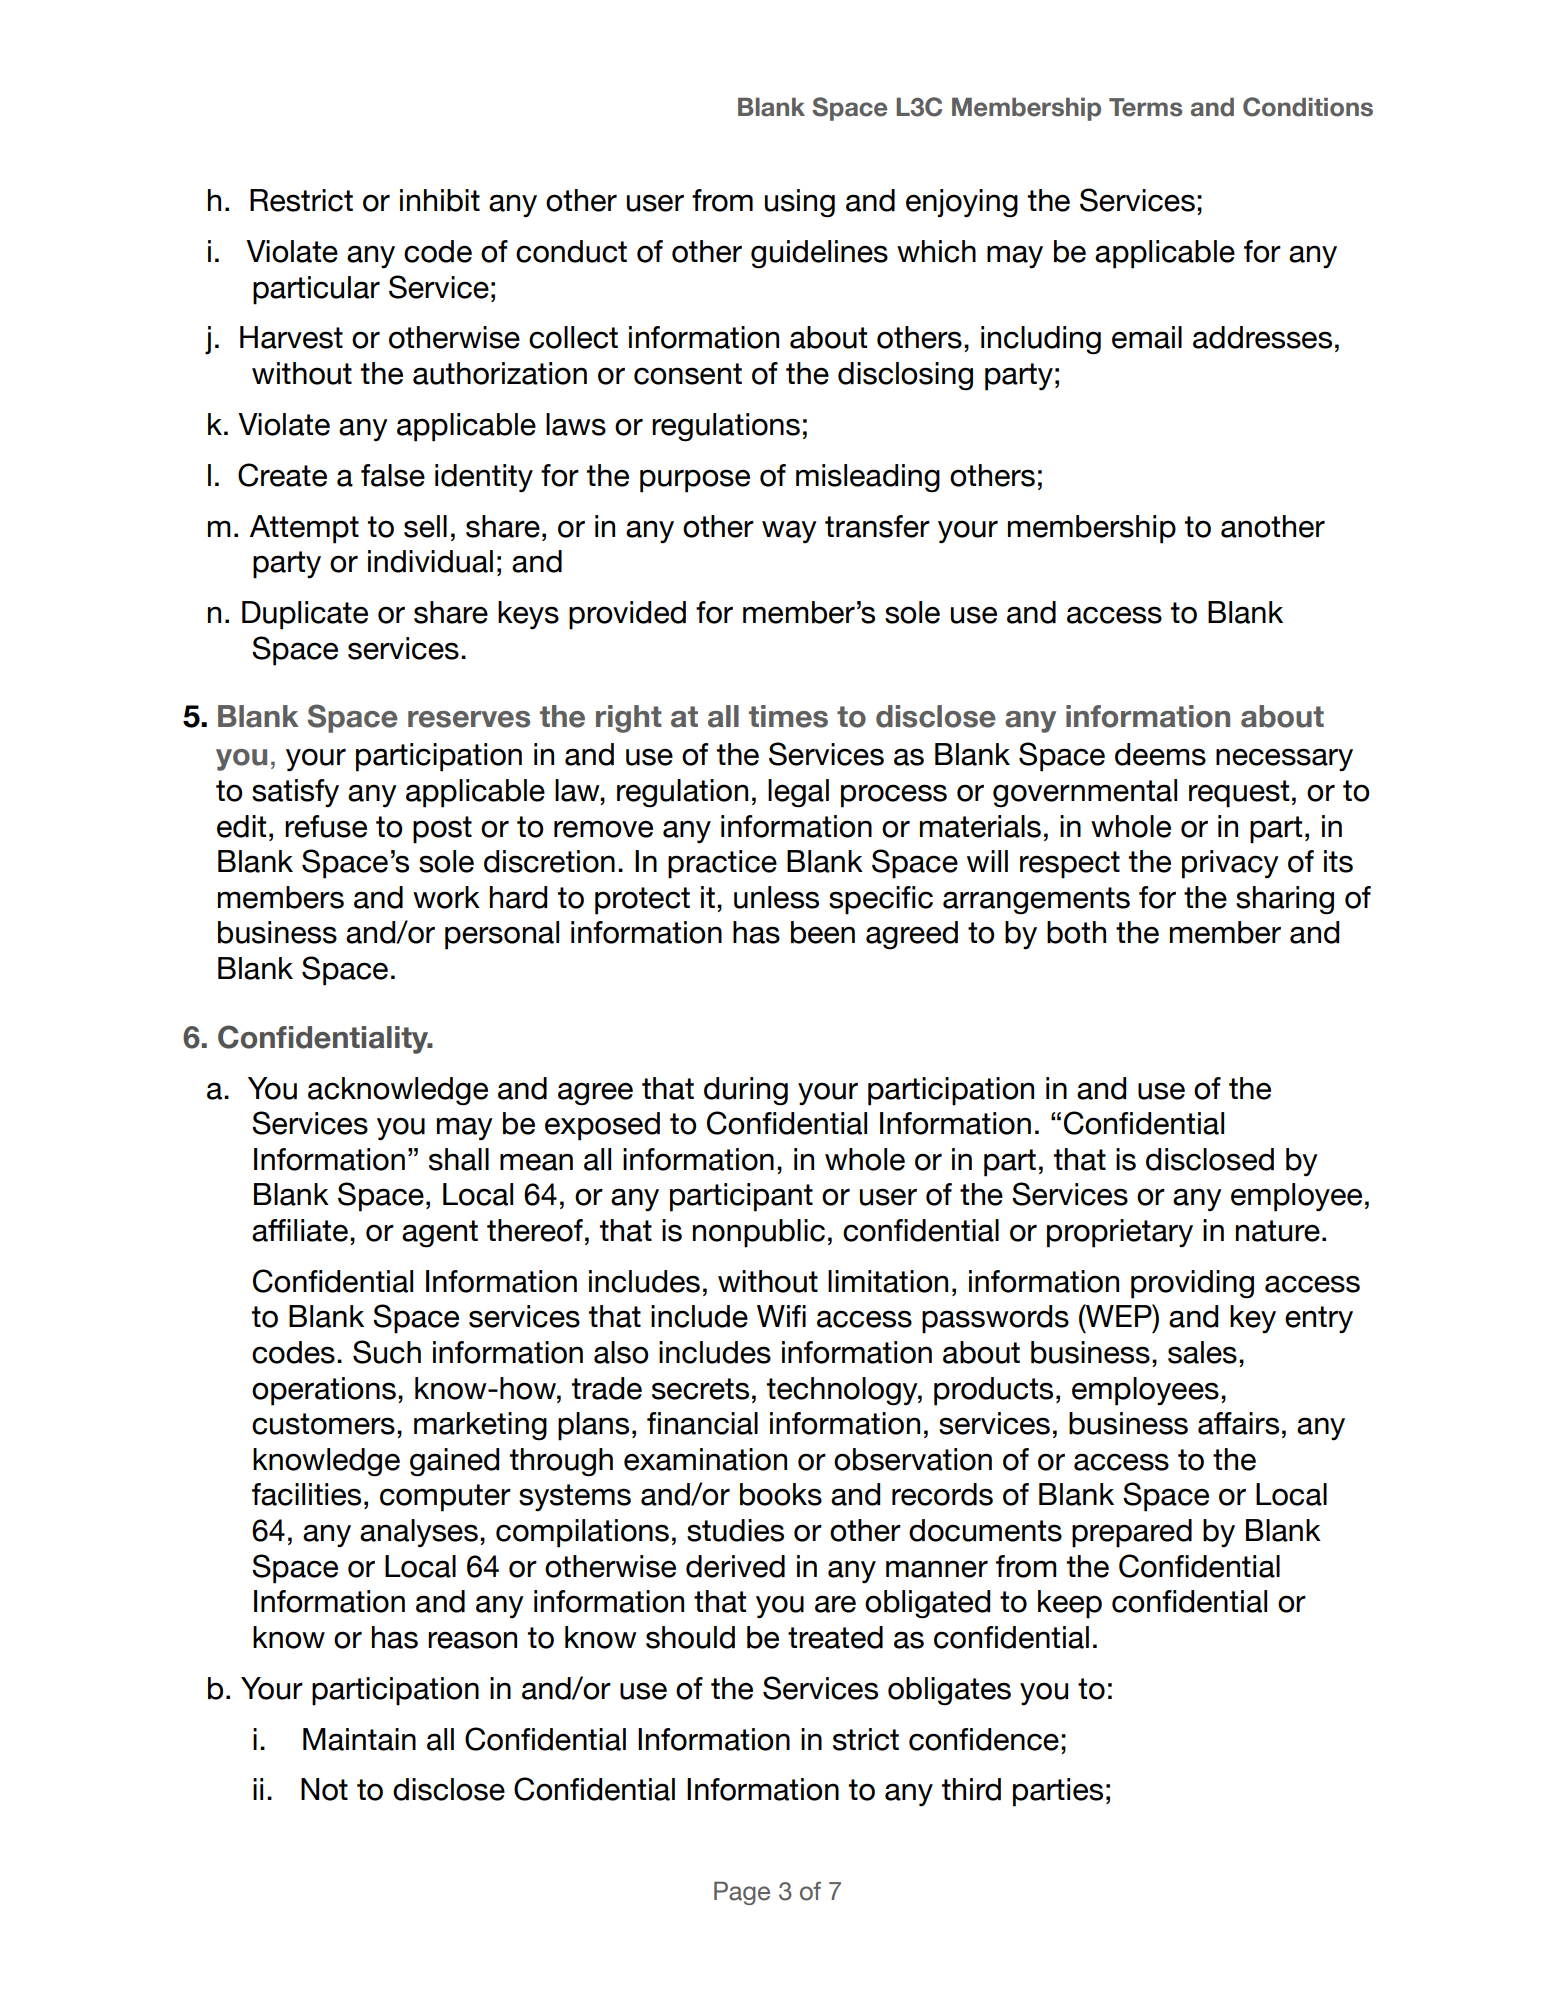  Describe the element at coordinates (1132, 1533) in the screenshot. I see `prepared` at that location.
